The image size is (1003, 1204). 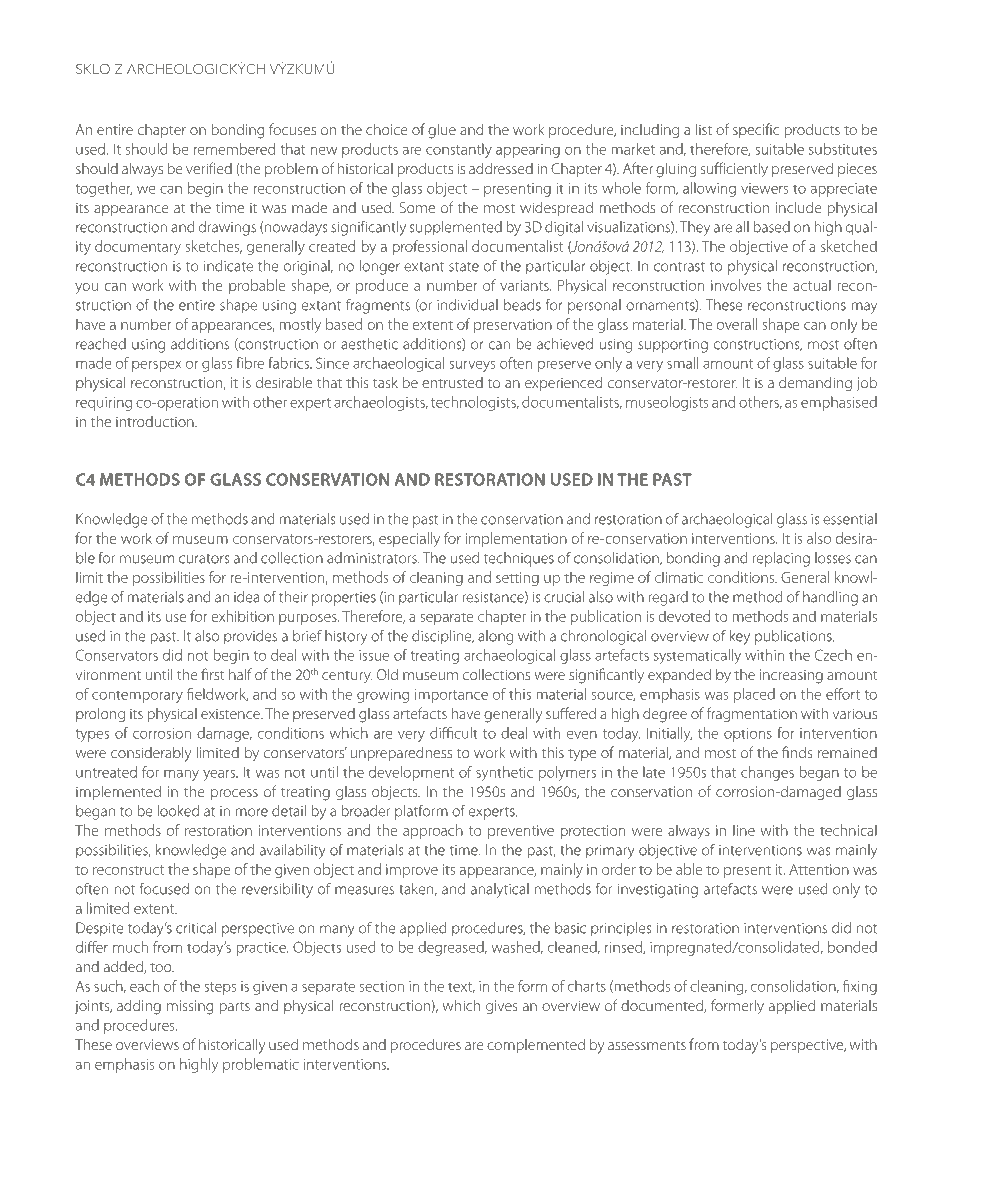 What do you see at coordinates (209, 168) in the image?
I see `verified` at bounding box center [209, 168].
